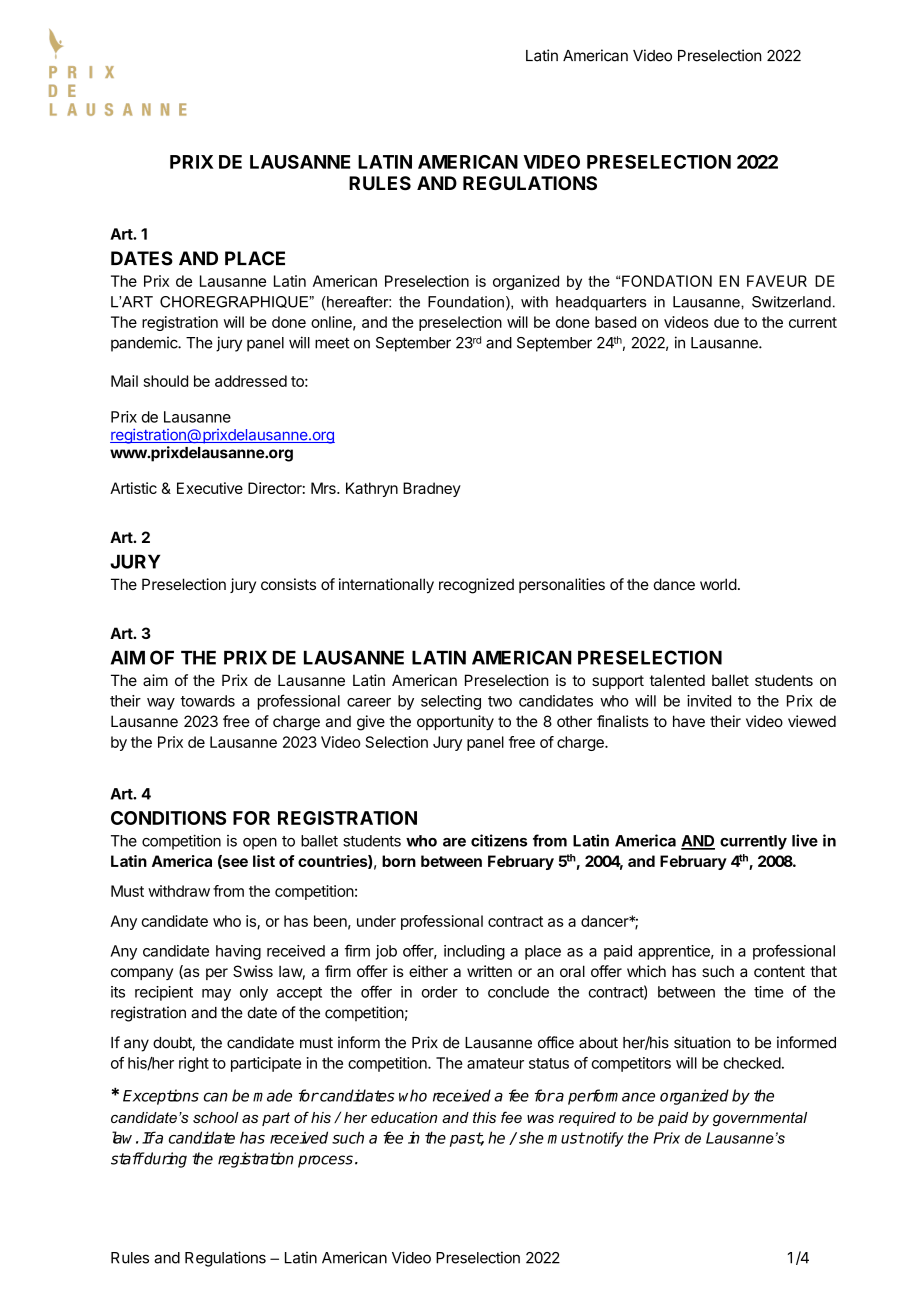 The width and height of the screenshot is (924, 1308). Describe the element at coordinates (484, 1117) in the screenshot. I see `this` at that location.
